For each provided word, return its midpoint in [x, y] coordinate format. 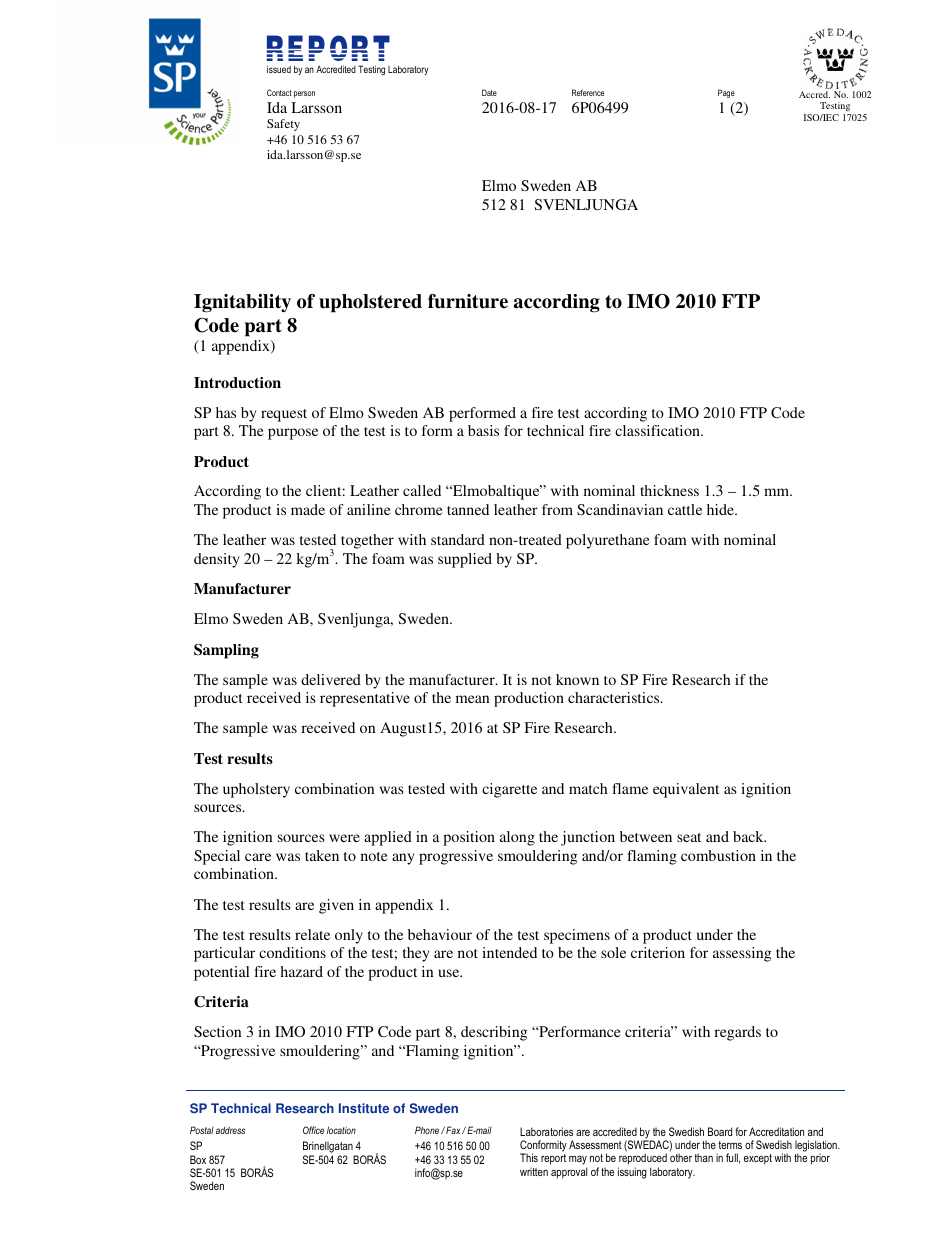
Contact [279, 92]
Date [489, 92]
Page [726, 93]
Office [313, 1130]
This [529, 1157]
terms [730, 1145]
